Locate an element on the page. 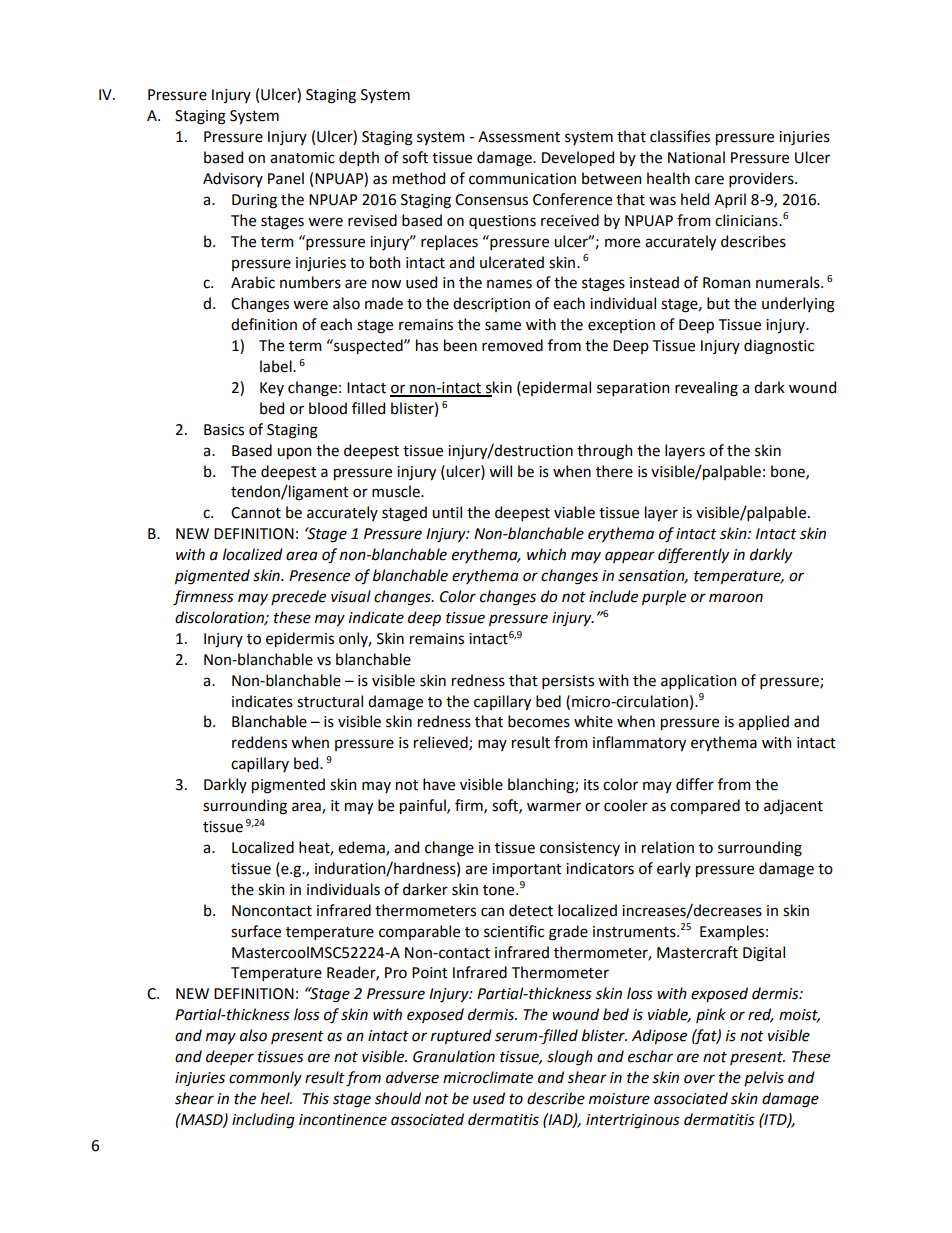 This image has width=952, height=1233. Key is located at coordinates (272, 389).
